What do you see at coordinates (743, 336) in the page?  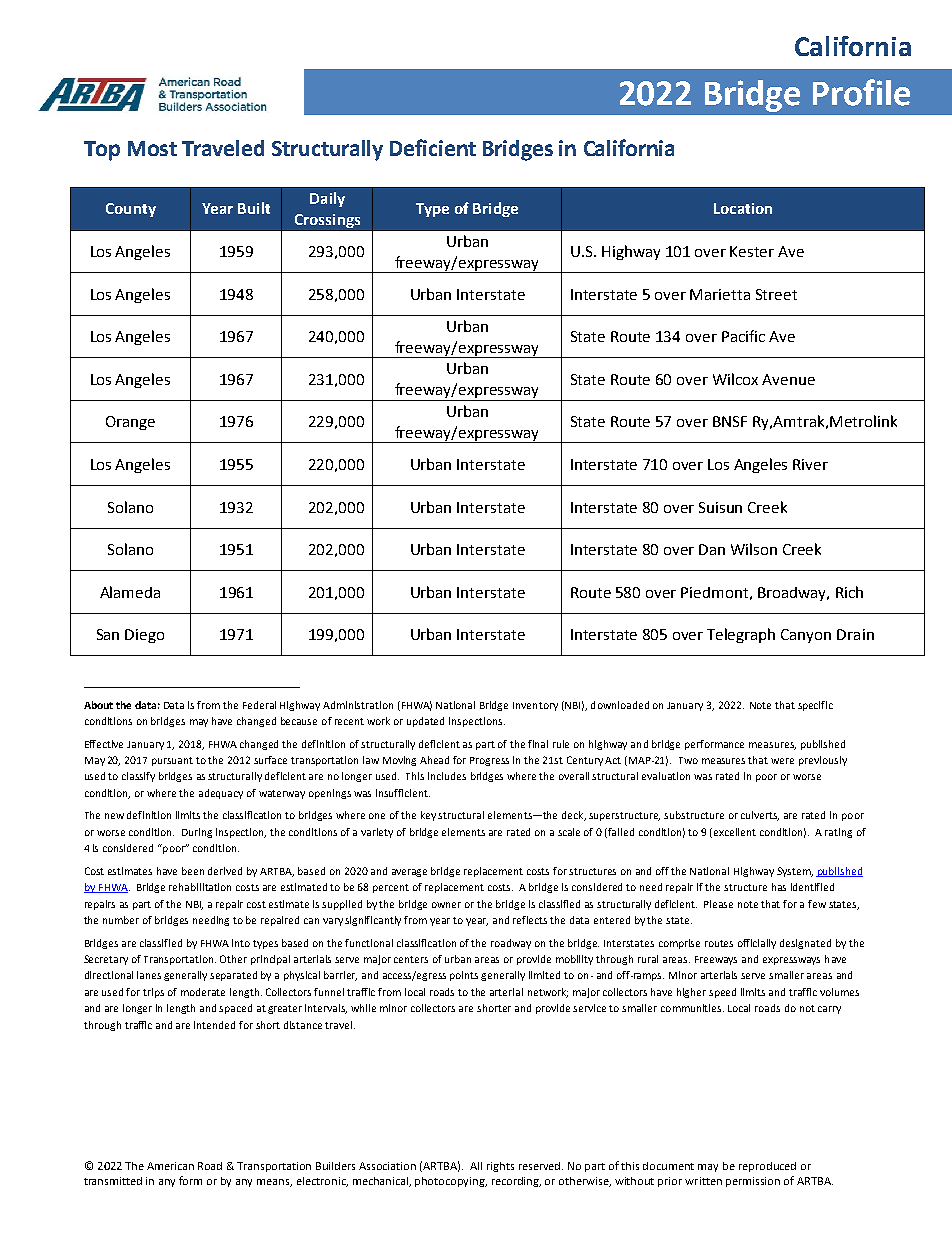 I see `Pacific` at bounding box center [743, 336].
